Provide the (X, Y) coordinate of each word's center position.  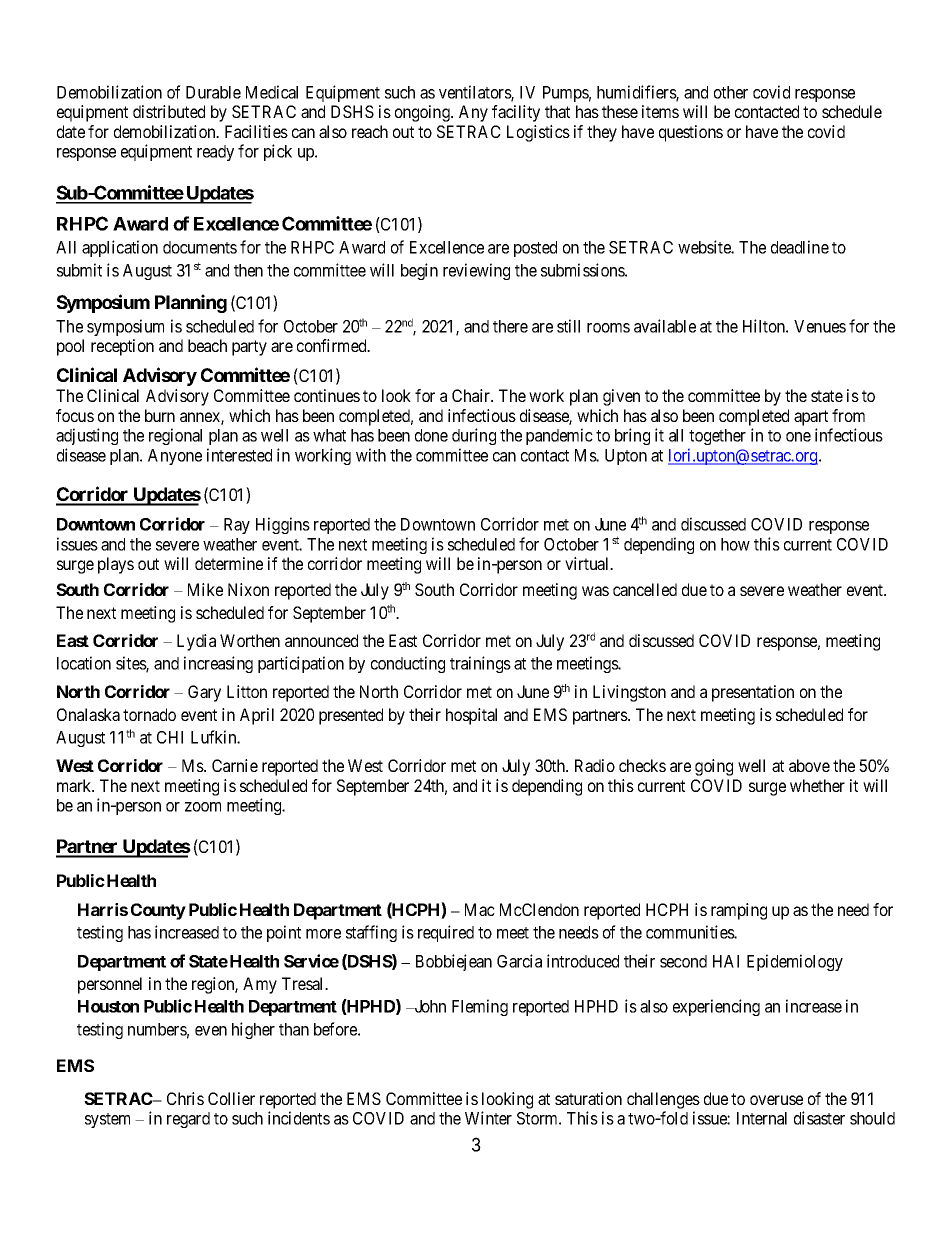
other (731, 92)
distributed (169, 111)
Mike (205, 589)
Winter (488, 1118)
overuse (776, 1100)
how (735, 544)
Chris (185, 1098)
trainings (480, 664)
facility (516, 113)
